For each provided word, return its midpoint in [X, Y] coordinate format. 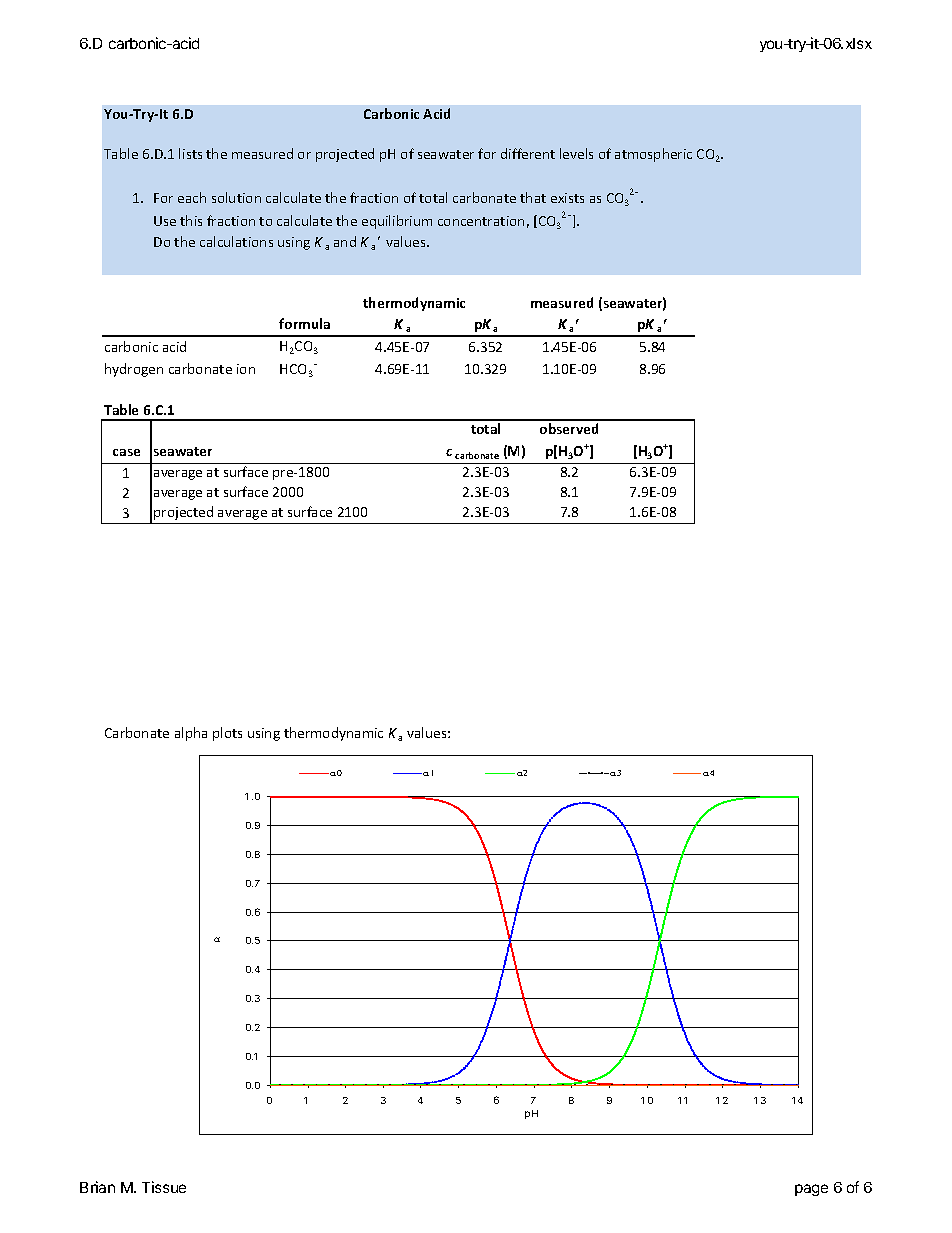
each [192, 197]
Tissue [164, 1187]
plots [227, 734]
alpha [191, 734]
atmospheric [653, 155]
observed [569, 428]
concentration [481, 221]
